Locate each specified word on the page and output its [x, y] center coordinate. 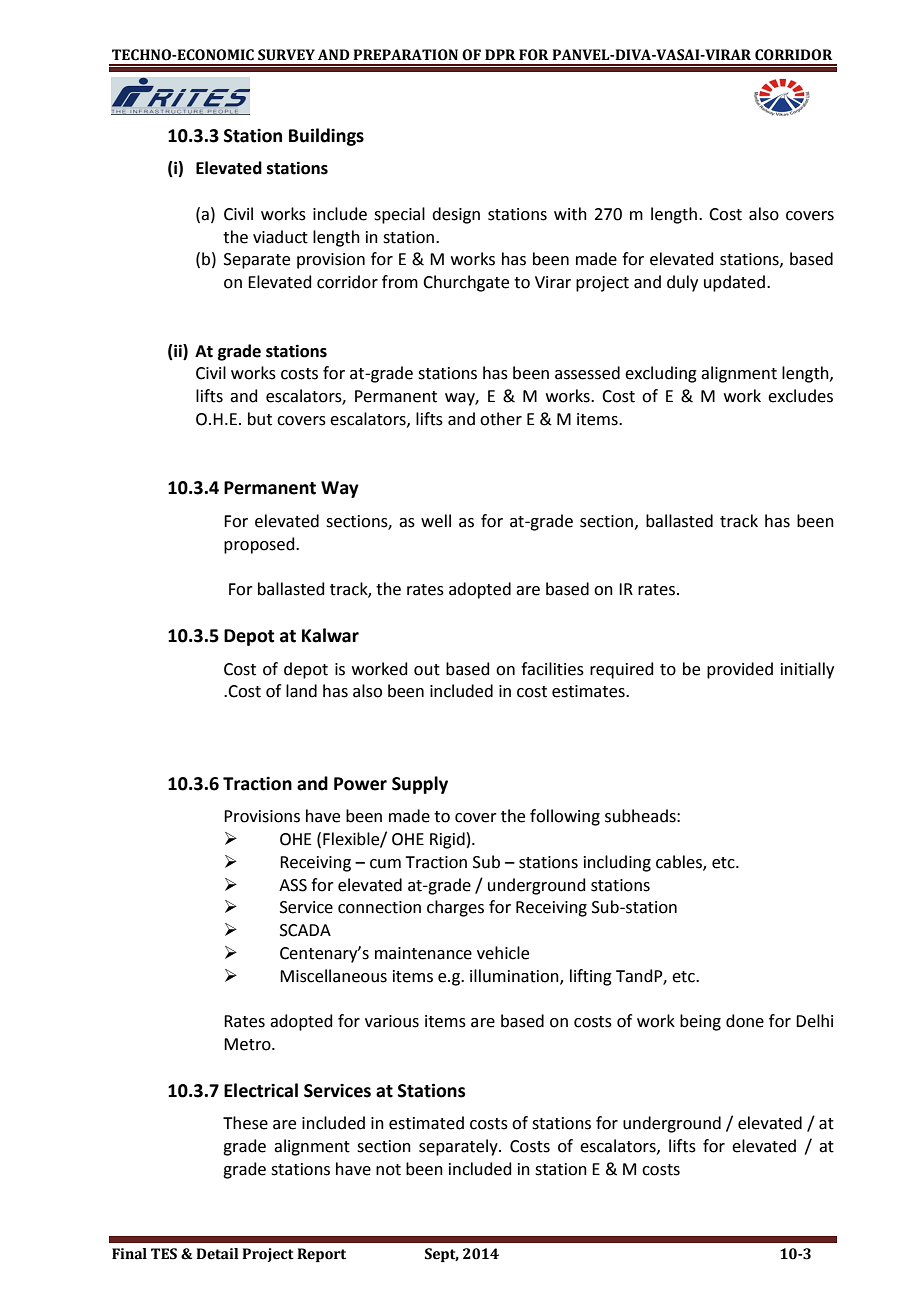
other [501, 419]
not [388, 1170]
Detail [217, 1254]
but [260, 419]
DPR [500, 54]
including [617, 863]
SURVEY [286, 55]
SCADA [305, 930]
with [570, 214]
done [745, 1021]
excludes [800, 396]
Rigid [447, 840]
